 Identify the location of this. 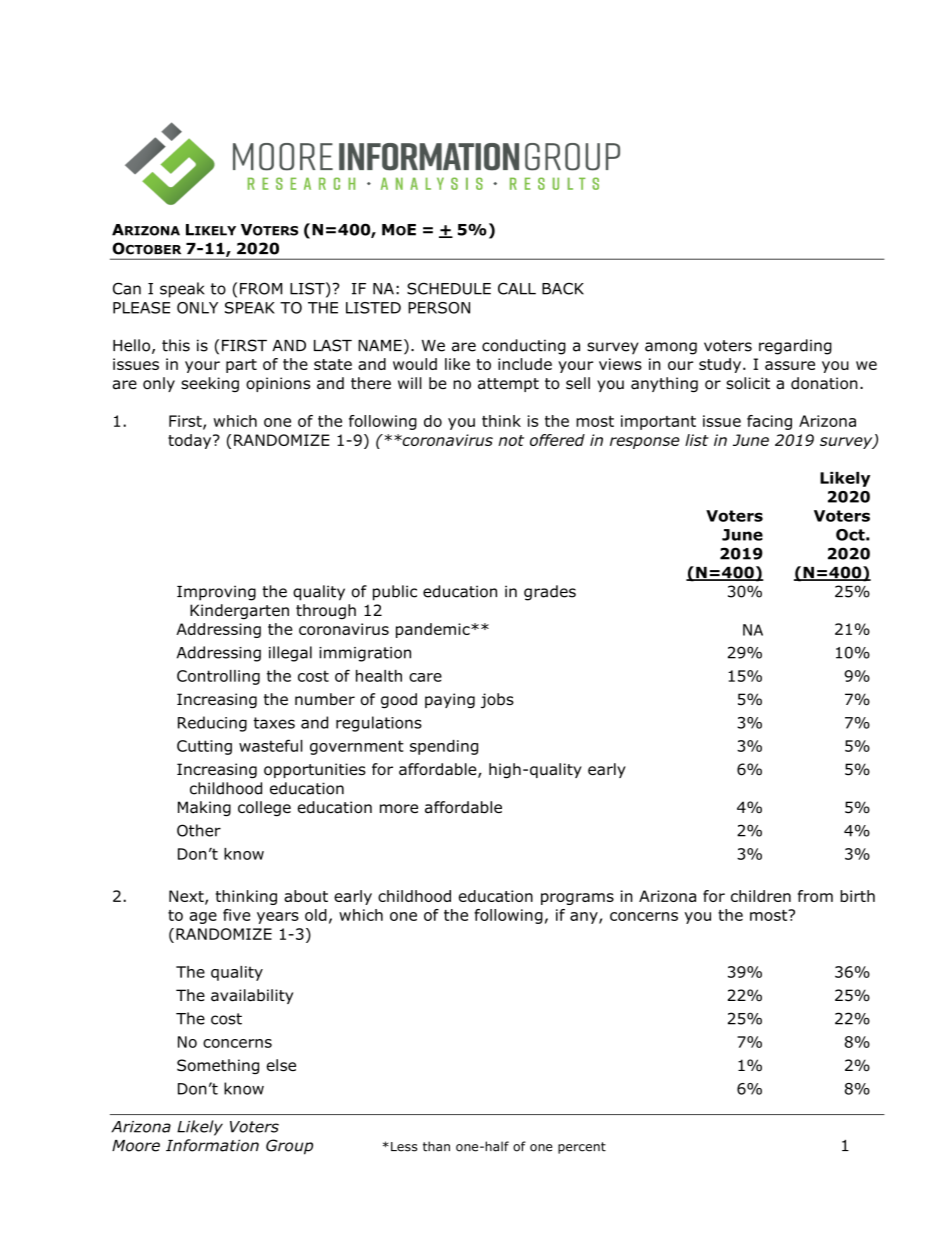
(176, 345).
